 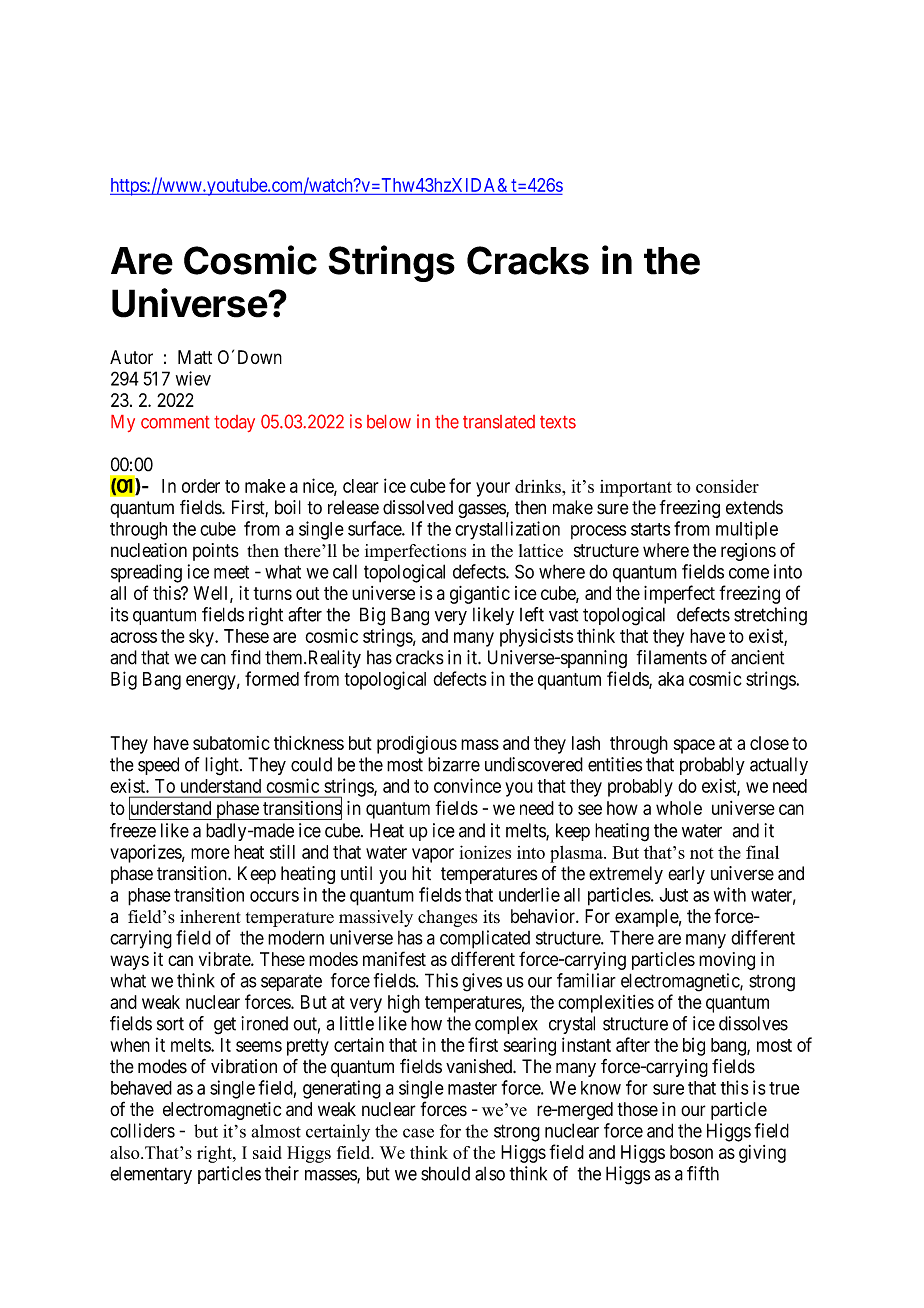 I want to click on meet, so click(x=231, y=572).
